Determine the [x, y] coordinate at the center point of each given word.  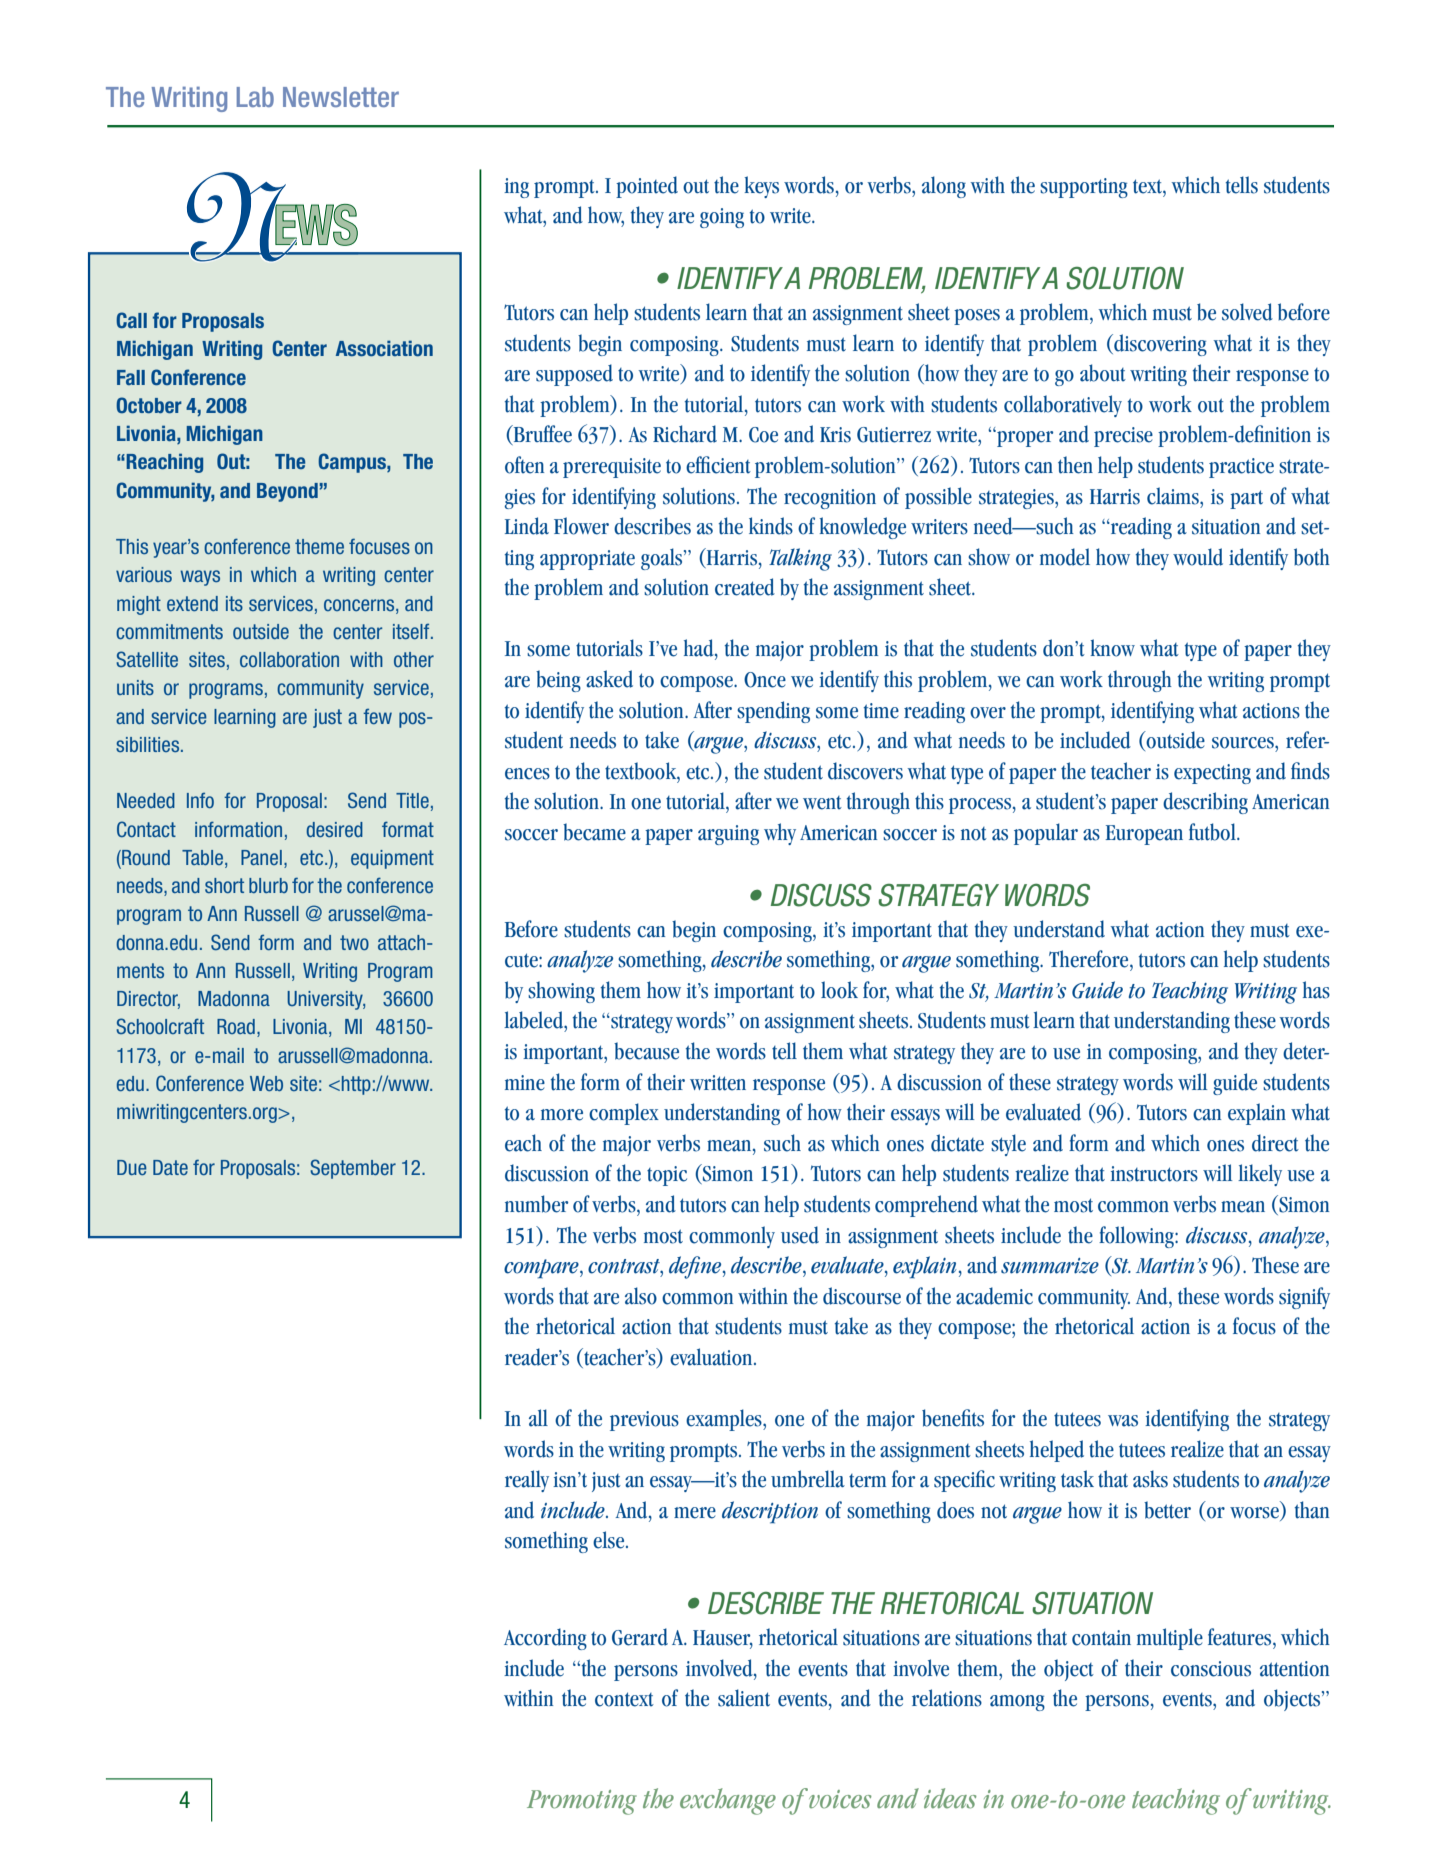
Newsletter [341, 97]
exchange [728, 1801]
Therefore [1090, 959]
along [944, 187]
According [545, 1639]
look [839, 990]
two [354, 942]
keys [761, 187]
